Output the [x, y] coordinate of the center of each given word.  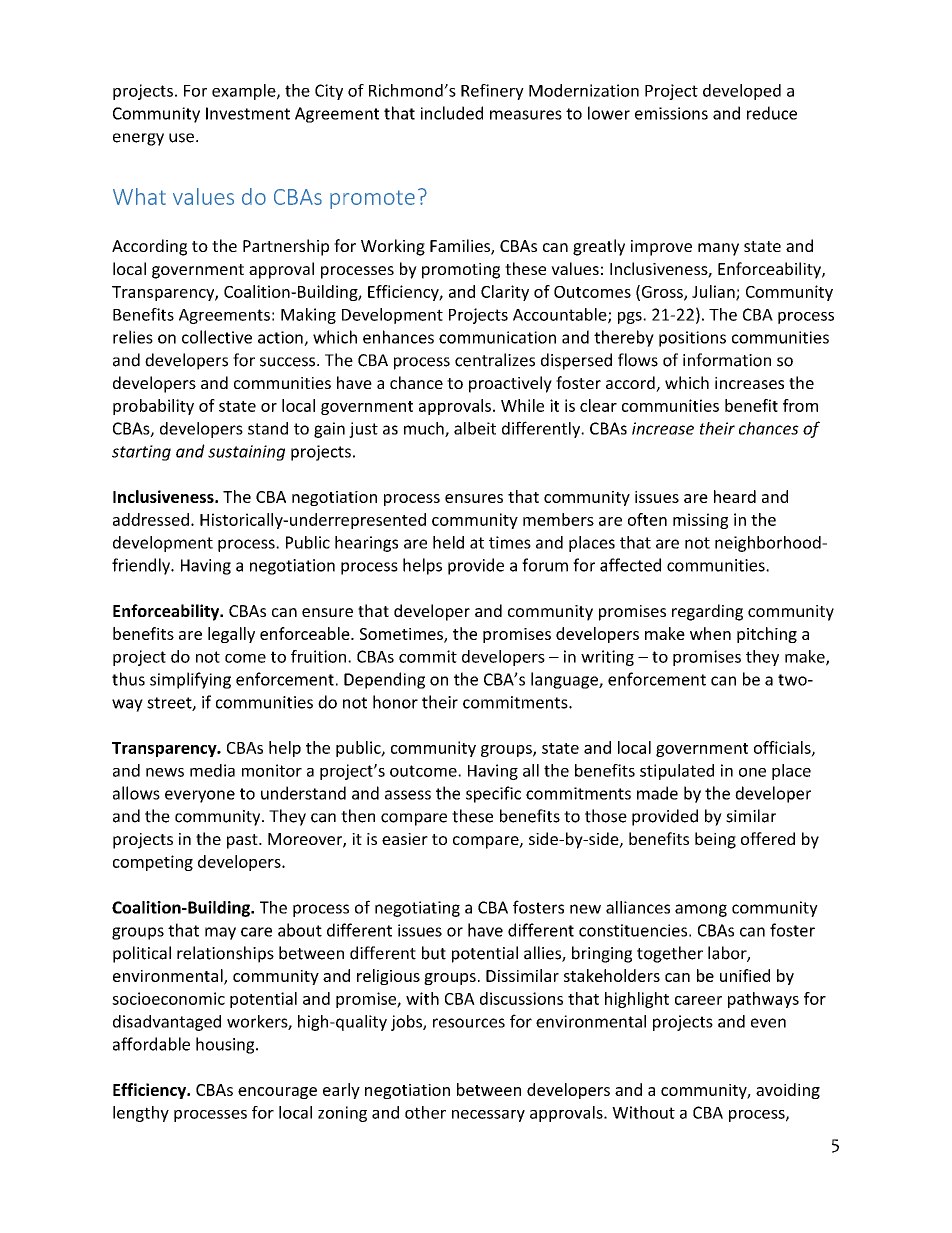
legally [231, 635]
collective [217, 337]
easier [405, 839]
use [181, 138]
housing [226, 1045]
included [452, 113]
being [715, 840]
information [727, 360]
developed [742, 92]
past [243, 841]
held [448, 542]
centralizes [495, 360]
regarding [707, 612]
